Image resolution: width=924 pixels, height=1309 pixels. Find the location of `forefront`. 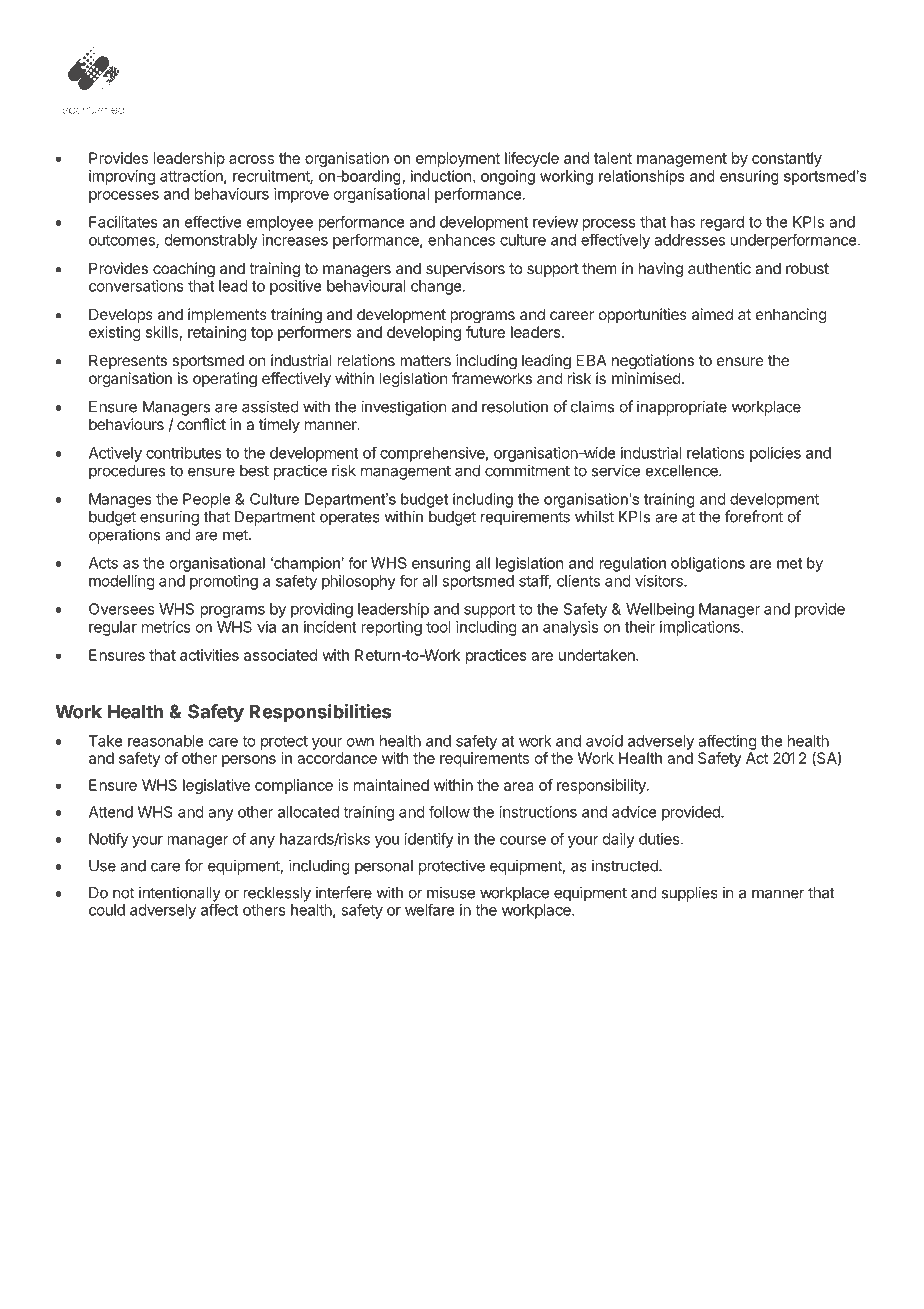

forefront is located at coordinates (754, 516).
